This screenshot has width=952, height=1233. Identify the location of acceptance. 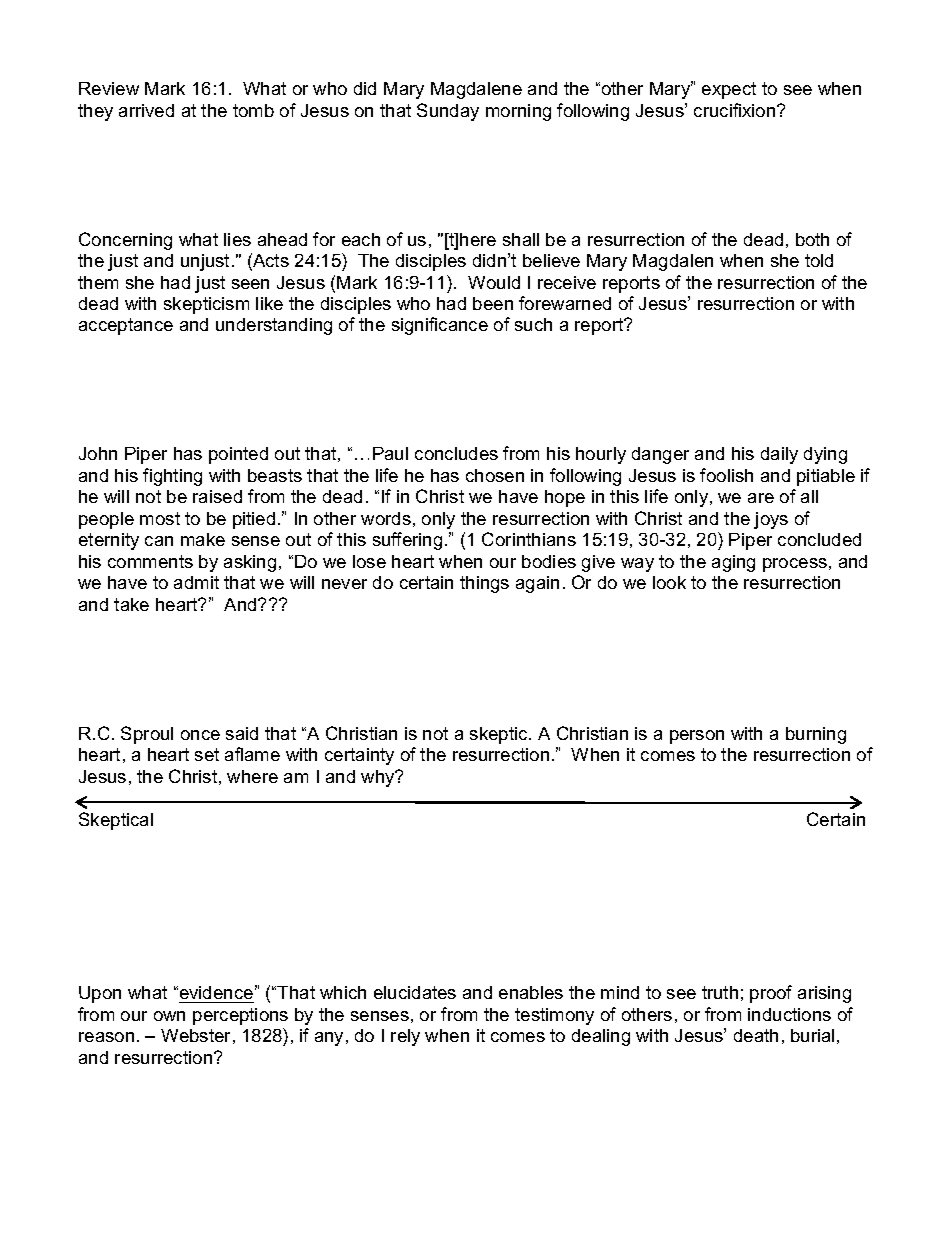
(126, 326).
